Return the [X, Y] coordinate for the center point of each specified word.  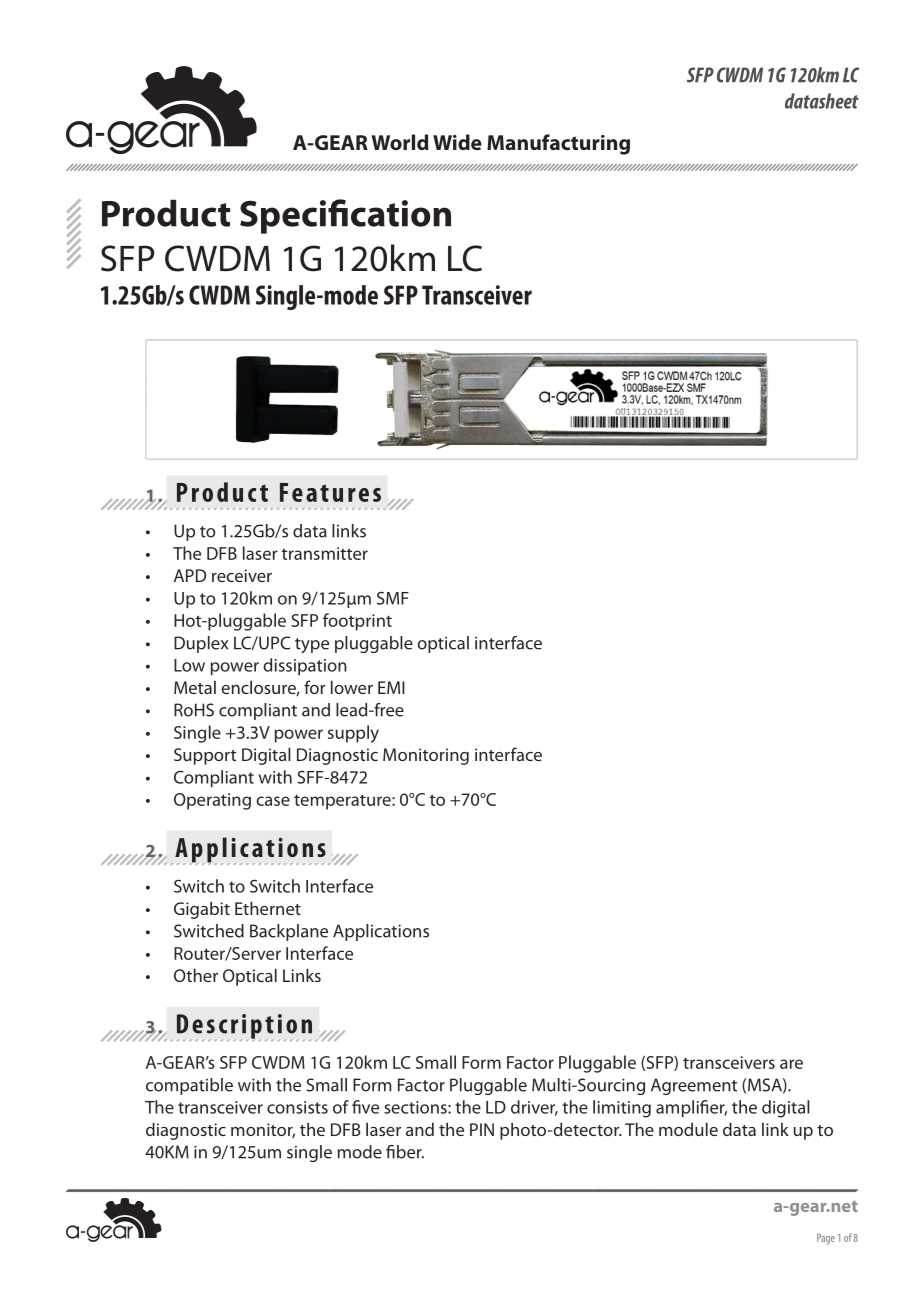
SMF [393, 598]
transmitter [325, 553]
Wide [457, 142]
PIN [482, 1129]
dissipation [305, 666]
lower [352, 687]
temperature [343, 802]
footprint [357, 622]
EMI [391, 687]
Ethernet [268, 908]
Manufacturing [558, 144]
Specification [345, 216]
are [791, 1064]
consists [297, 1107]
